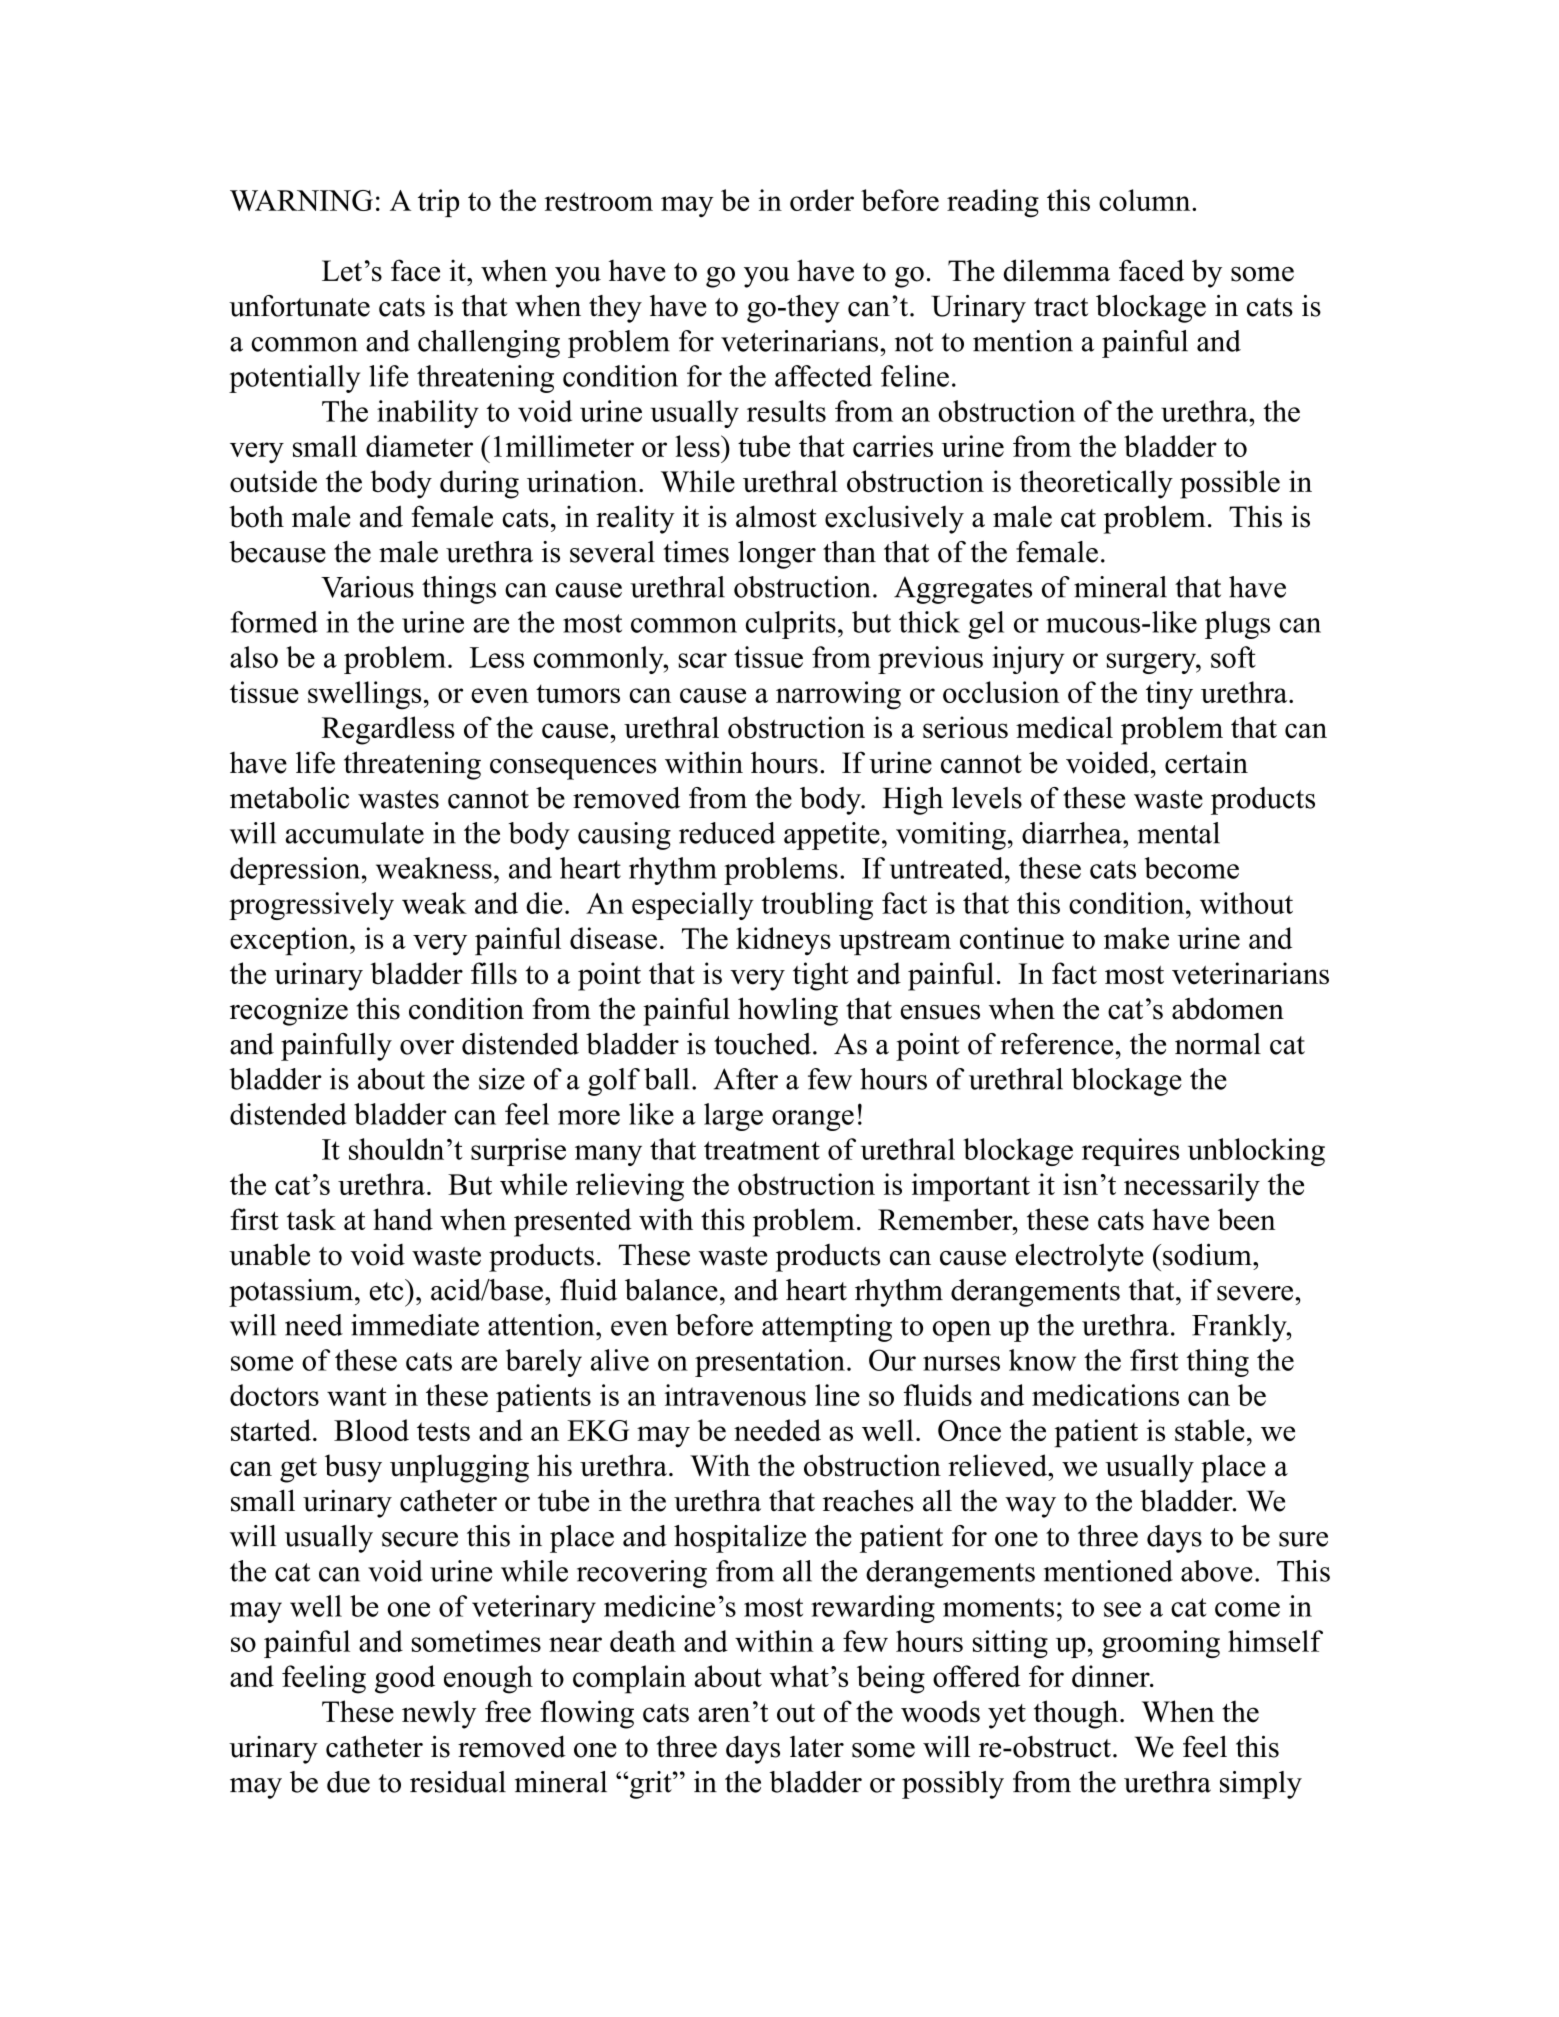 The width and height of the page is (1559, 2017). What do you see at coordinates (817, 1747) in the page?
I see `later` at bounding box center [817, 1747].
